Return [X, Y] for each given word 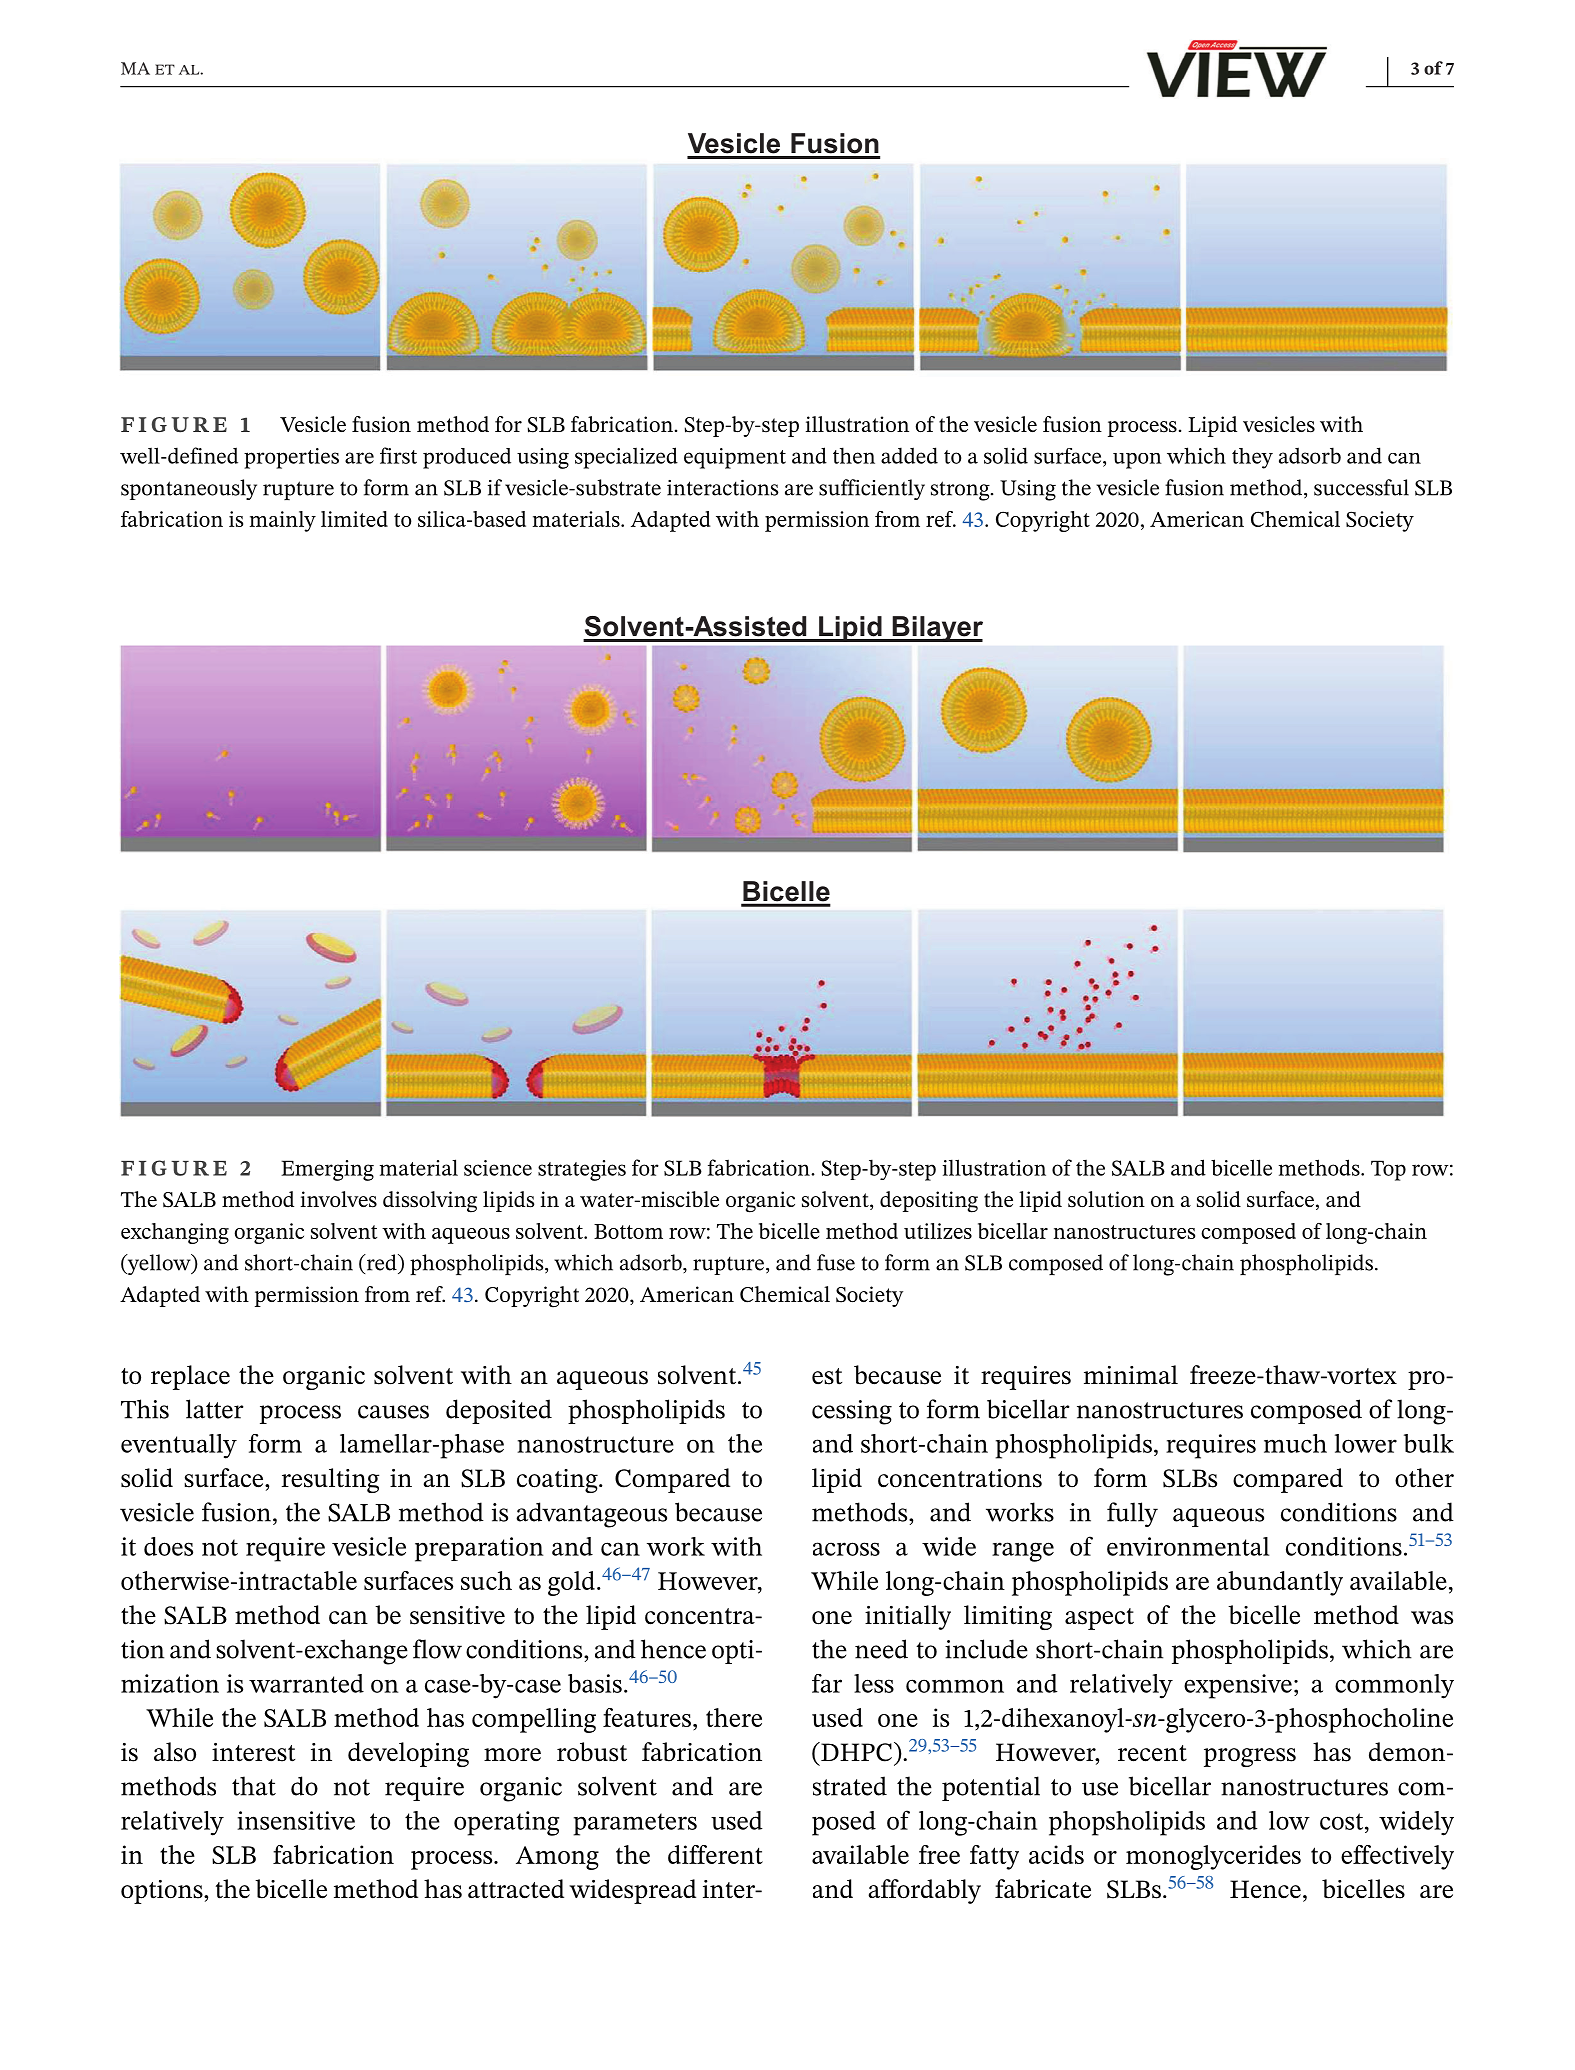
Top [1388, 1170]
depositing [929, 1202]
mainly [283, 521]
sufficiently [872, 489]
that [254, 1786]
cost [1343, 1821]
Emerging [327, 1170]
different [715, 1854]
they [1252, 458]
